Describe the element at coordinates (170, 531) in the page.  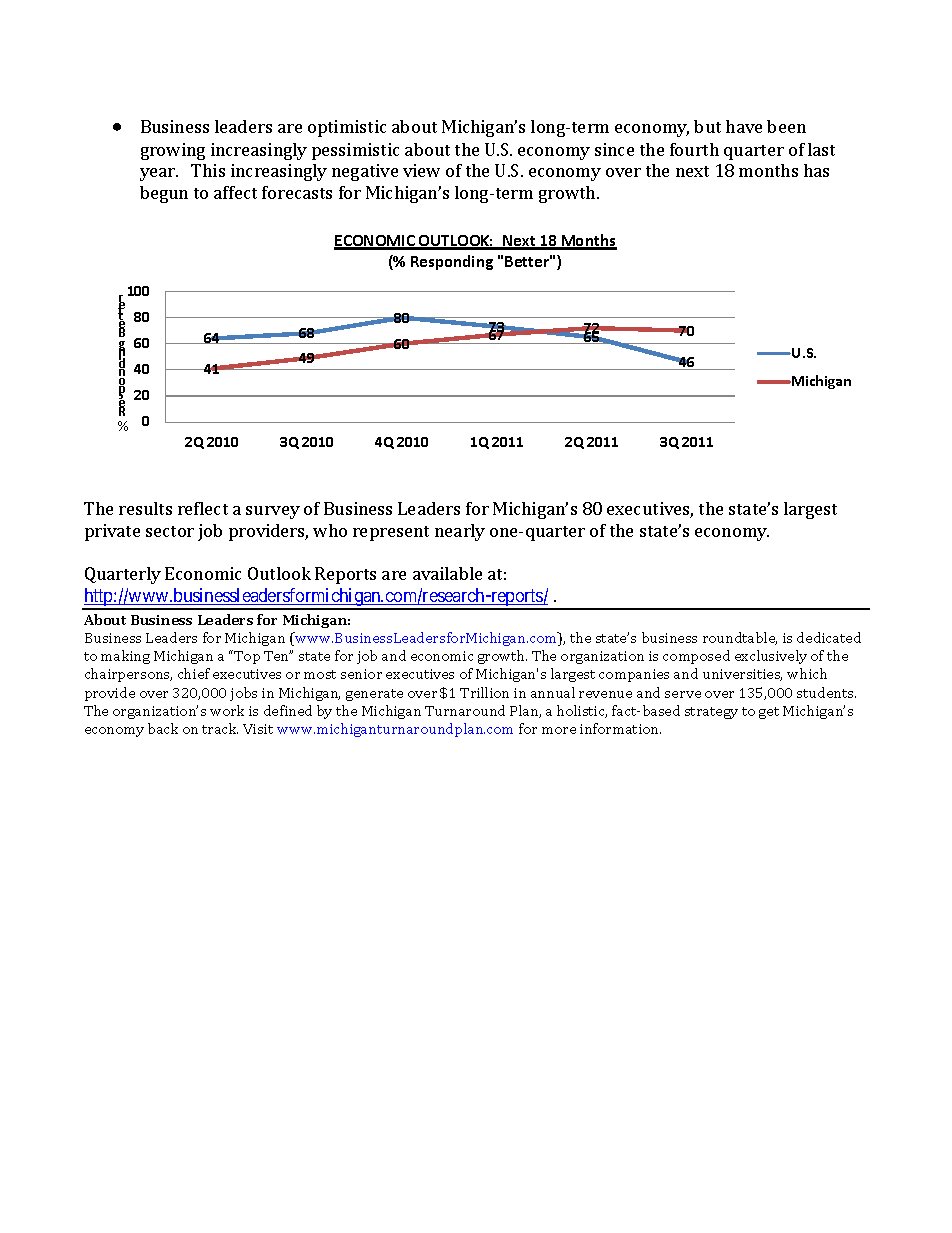
I see `sector` at that location.
